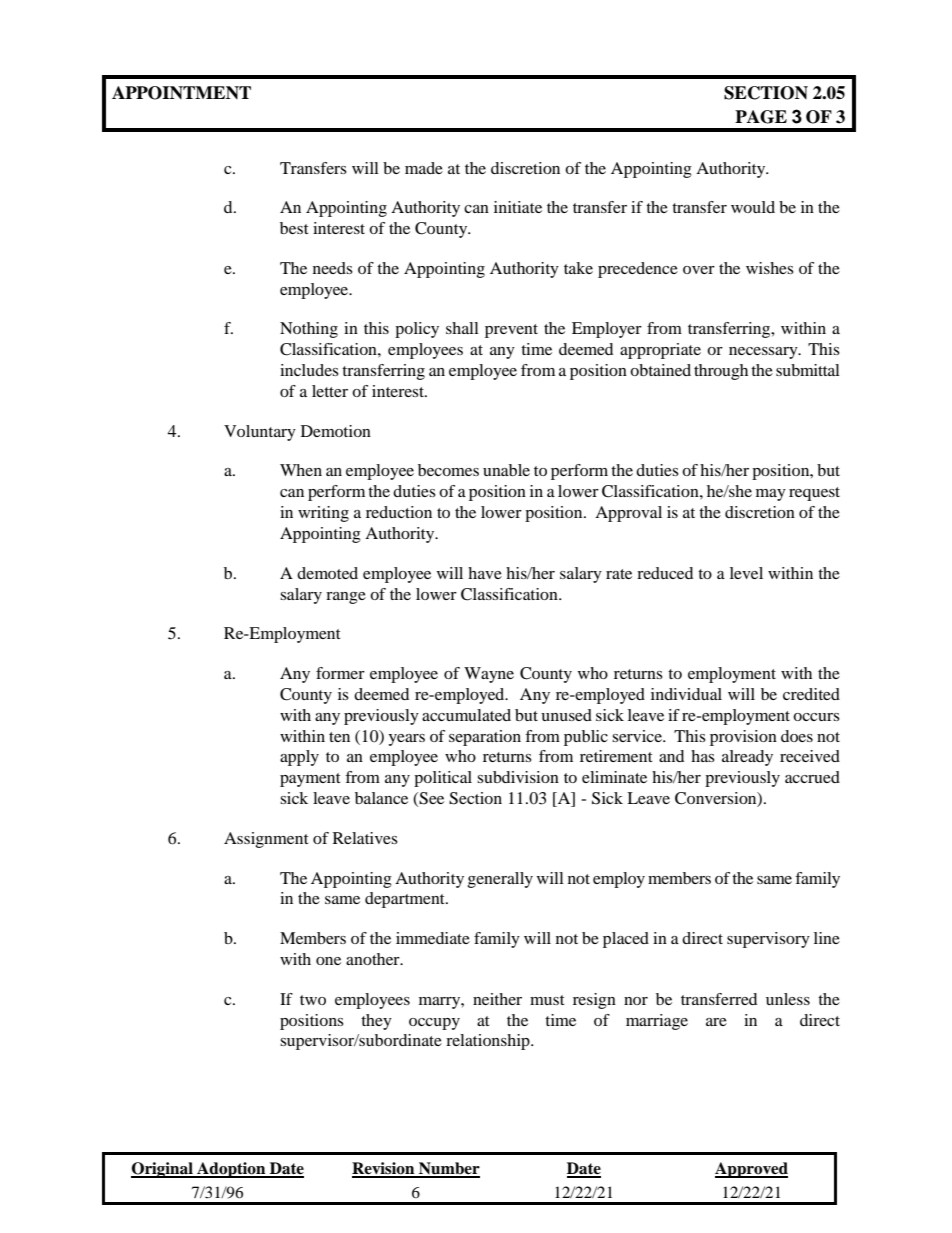 This screenshot has height=1233, width=952. Describe the element at coordinates (746, 573) in the screenshot. I see `level` at that location.
